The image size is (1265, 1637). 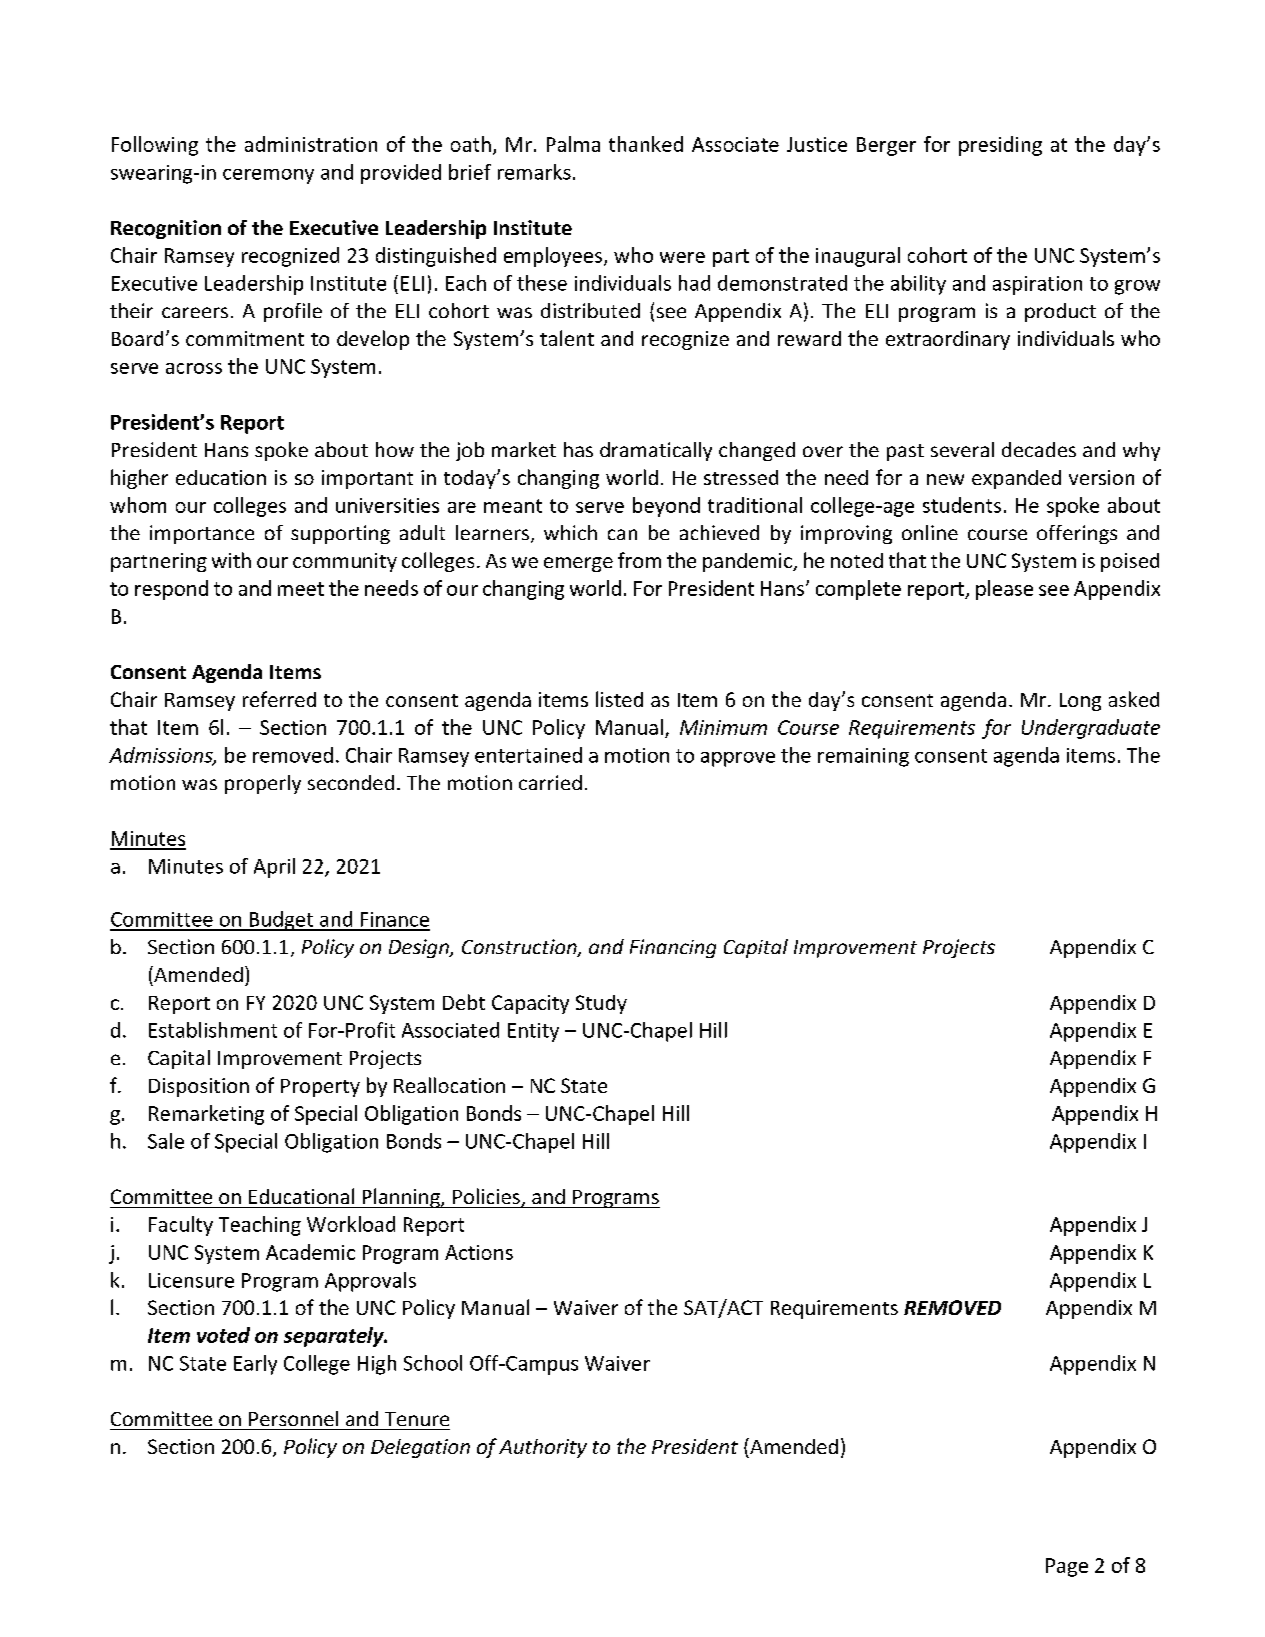 What do you see at coordinates (202, 534) in the page?
I see `importance` at bounding box center [202, 534].
